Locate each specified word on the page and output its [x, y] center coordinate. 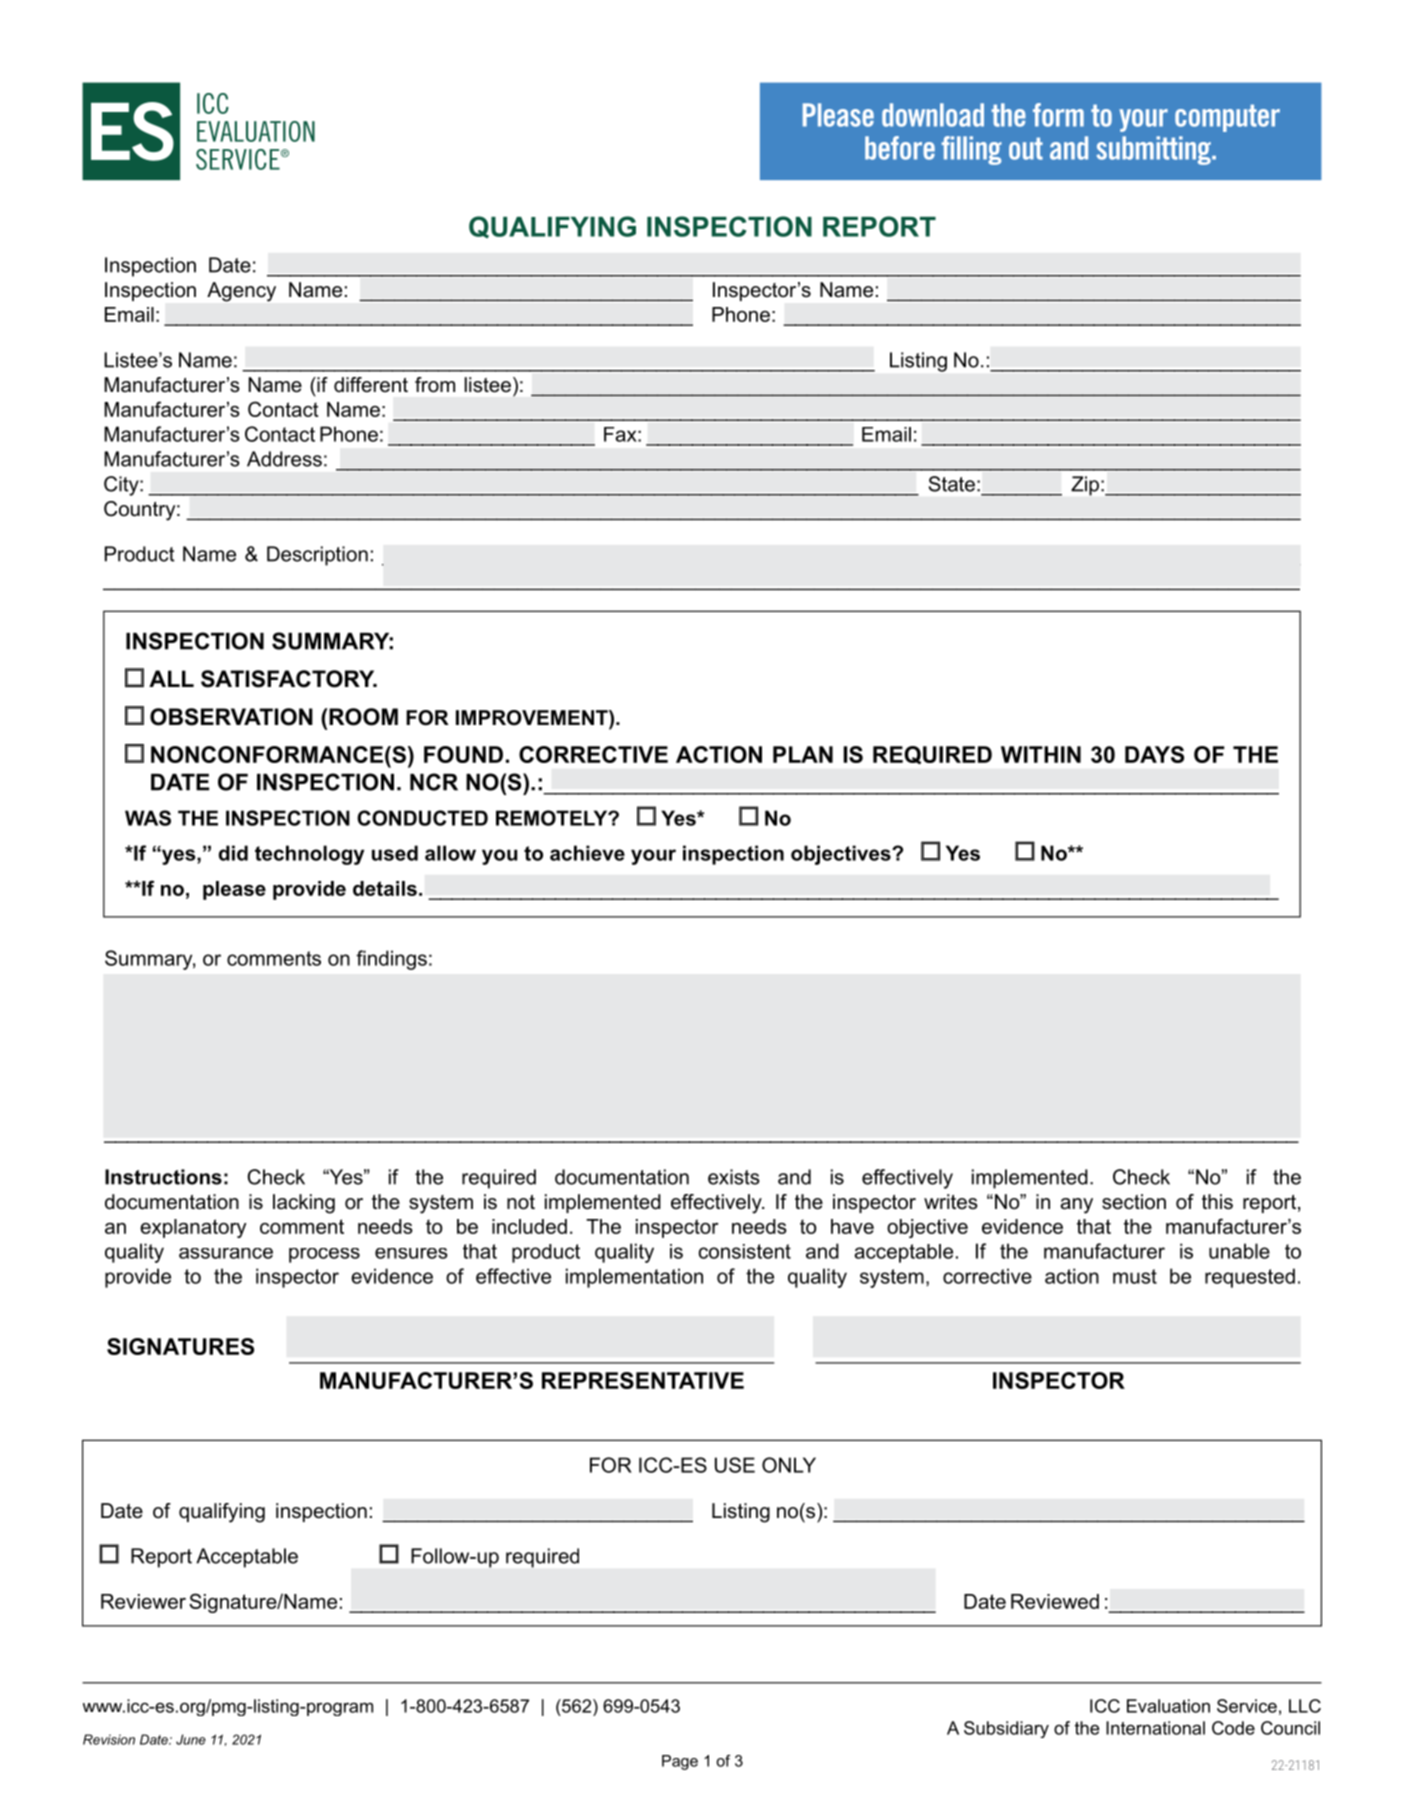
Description [317, 556]
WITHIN [1041, 754]
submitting [1154, 150]
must [1135, 1276]
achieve [587, 853]
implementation [634, 1278]
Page [680, 1762]
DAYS [1154, 754]
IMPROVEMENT [533, 719]
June [191, 1739]
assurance [226, 1253]
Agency [241, 292]
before [900, 148]
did [233, 853]
